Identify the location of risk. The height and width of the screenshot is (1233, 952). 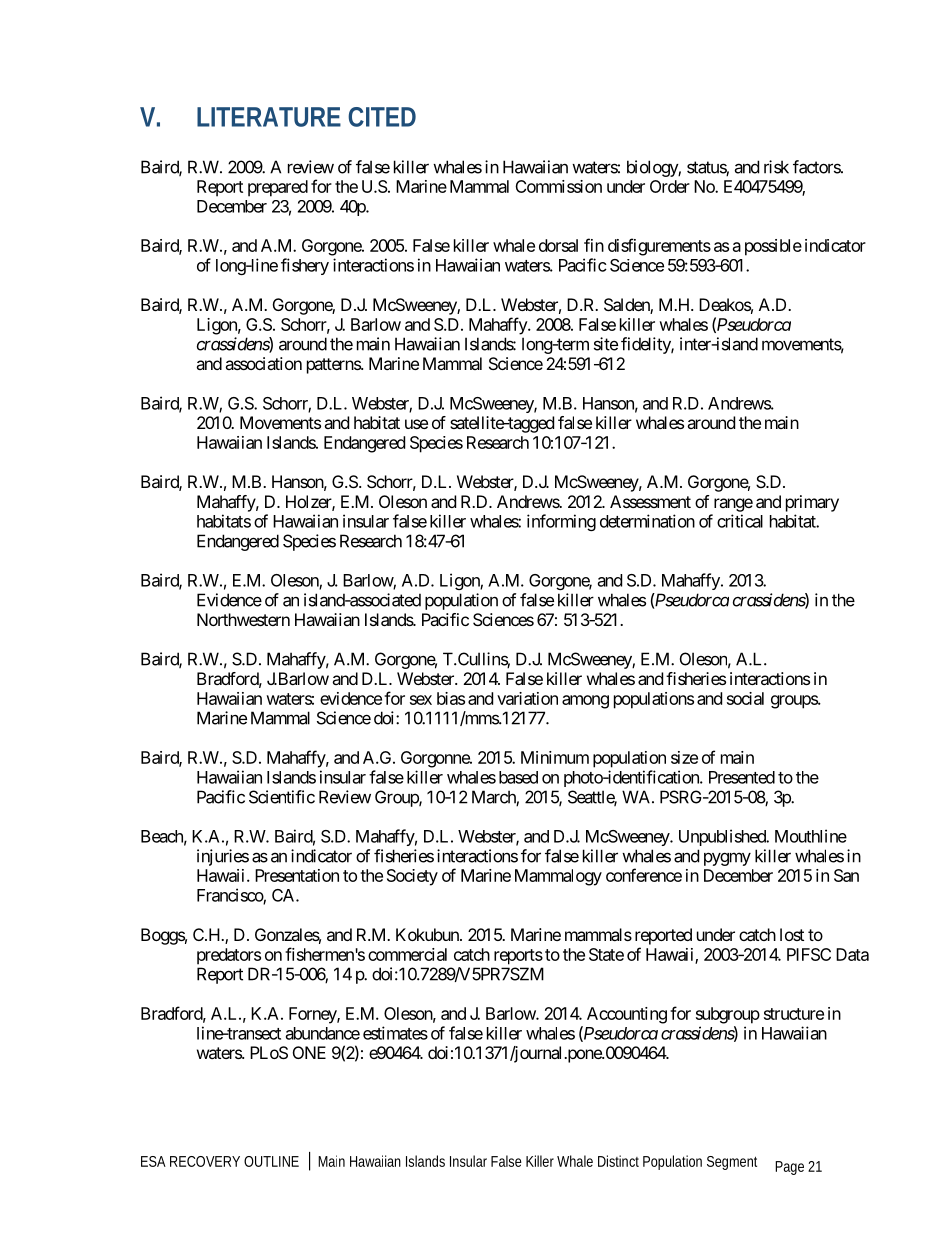
(776, 167).
